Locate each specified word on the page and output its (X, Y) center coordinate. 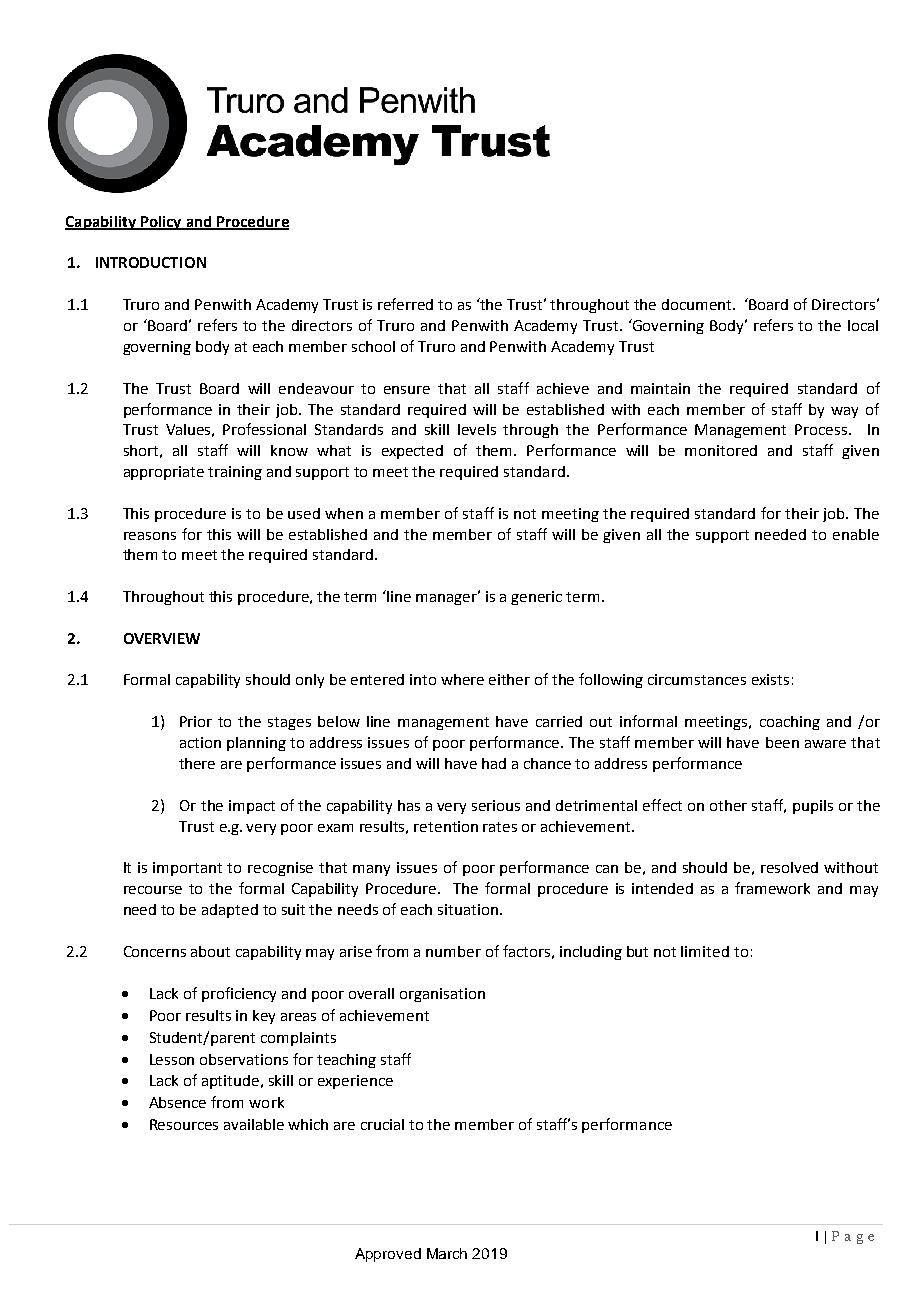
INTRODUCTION (151, 262)
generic (536, 598)
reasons (150, 536)
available (254, 1124)
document (698, 304)
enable (856, 534)
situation (468, 909)
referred (405, 304)
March (447, 1253)
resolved (789, 867)
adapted (230, 911)
